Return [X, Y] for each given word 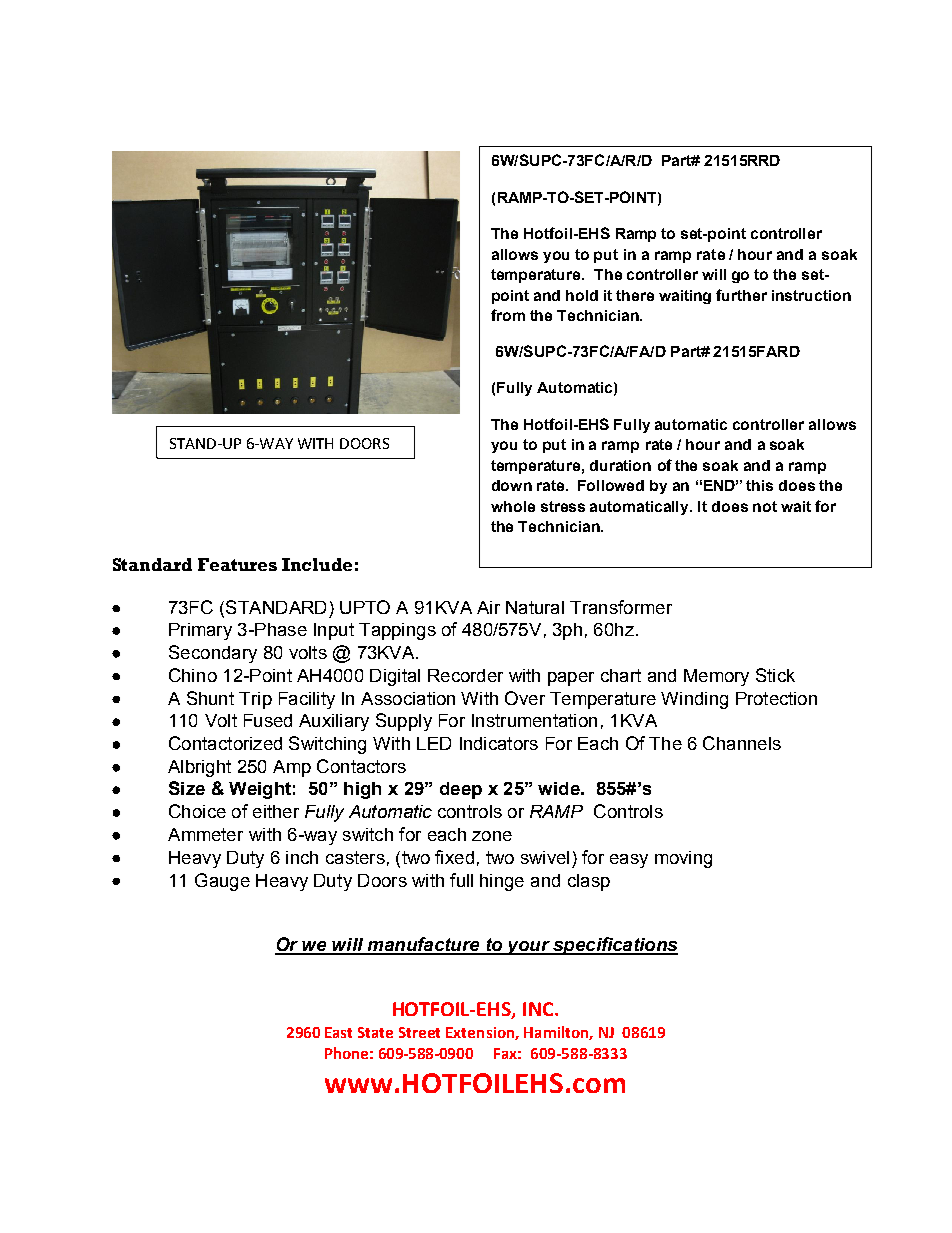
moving [683, 859]
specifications [614, 946]
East [338, 1032]
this [759, 485]
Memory [716, 677]
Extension [481, 1033]
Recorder [465, 675]
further [741, 295]
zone [492, 836]
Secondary [213, 654]
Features [237, 564]
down [512, 485]
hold [582, 295]
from [508, 315]
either [276, 811]
